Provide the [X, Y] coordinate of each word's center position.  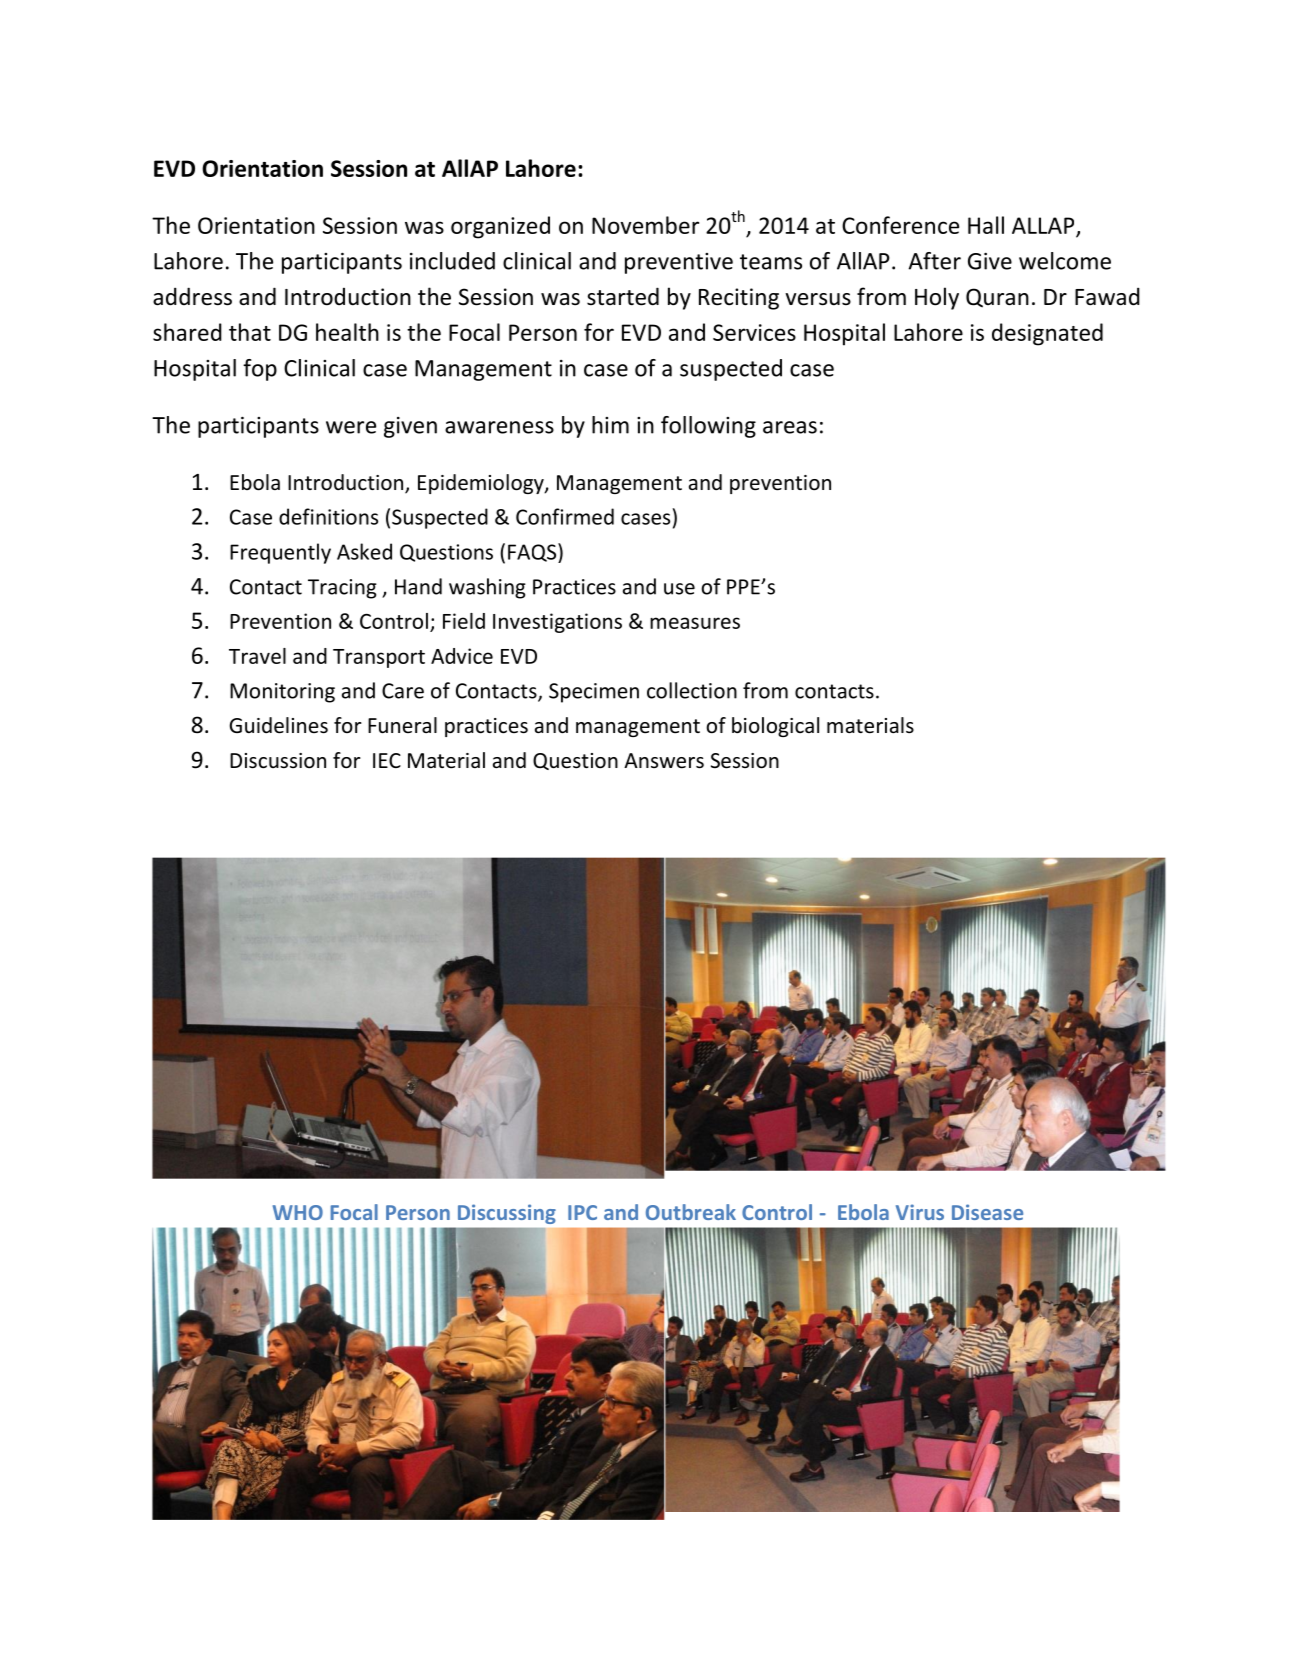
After [934, 261]
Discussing [507, 1214]
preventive [679, 263]
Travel [257, 656]
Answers [664, 761]
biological [775, 727]
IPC [582, 1212]
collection [692, 690]
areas [790, 427]
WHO [298, 1212]
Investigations [557, 623]
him [610, 425]
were [351, 427]
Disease [987, 1212]
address [192, 296]
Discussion [278, 761]
